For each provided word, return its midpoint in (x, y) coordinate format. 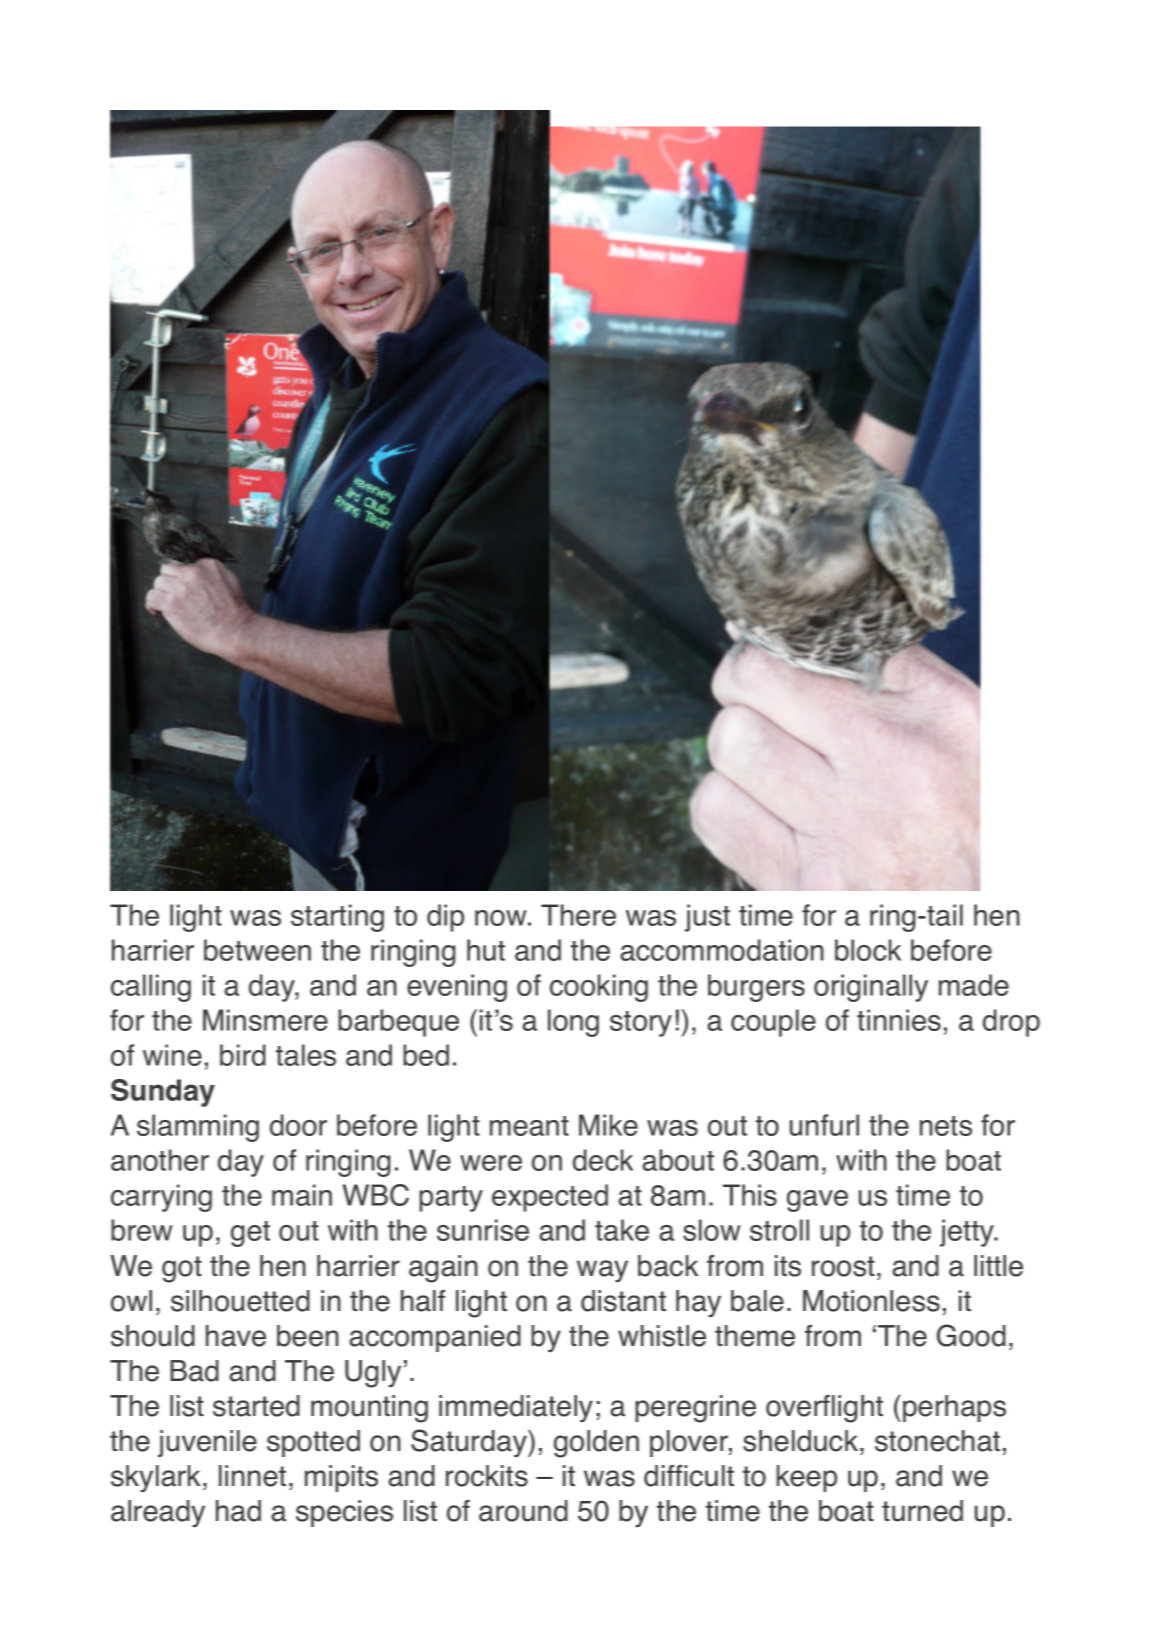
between (257, 950)
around (523, 1511)
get (250, 1234)
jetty (968, 1233)
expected (550, 1198)
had (238, 1511)
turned (922, 1511)
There (578, 915)
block (868, 950)
